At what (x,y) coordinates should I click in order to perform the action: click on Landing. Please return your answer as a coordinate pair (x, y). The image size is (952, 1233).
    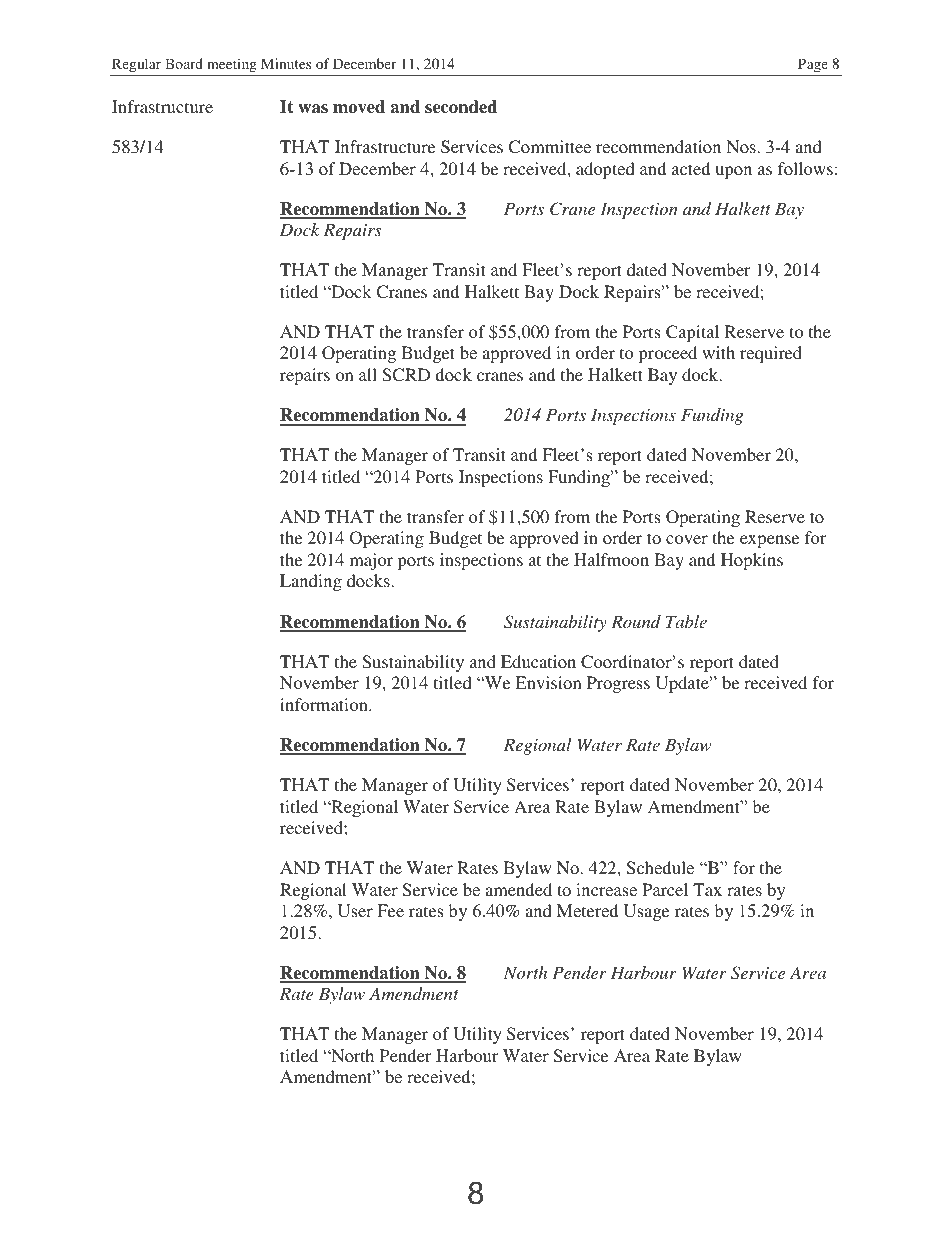
    Looking at the image, I should click on (311, 582).
